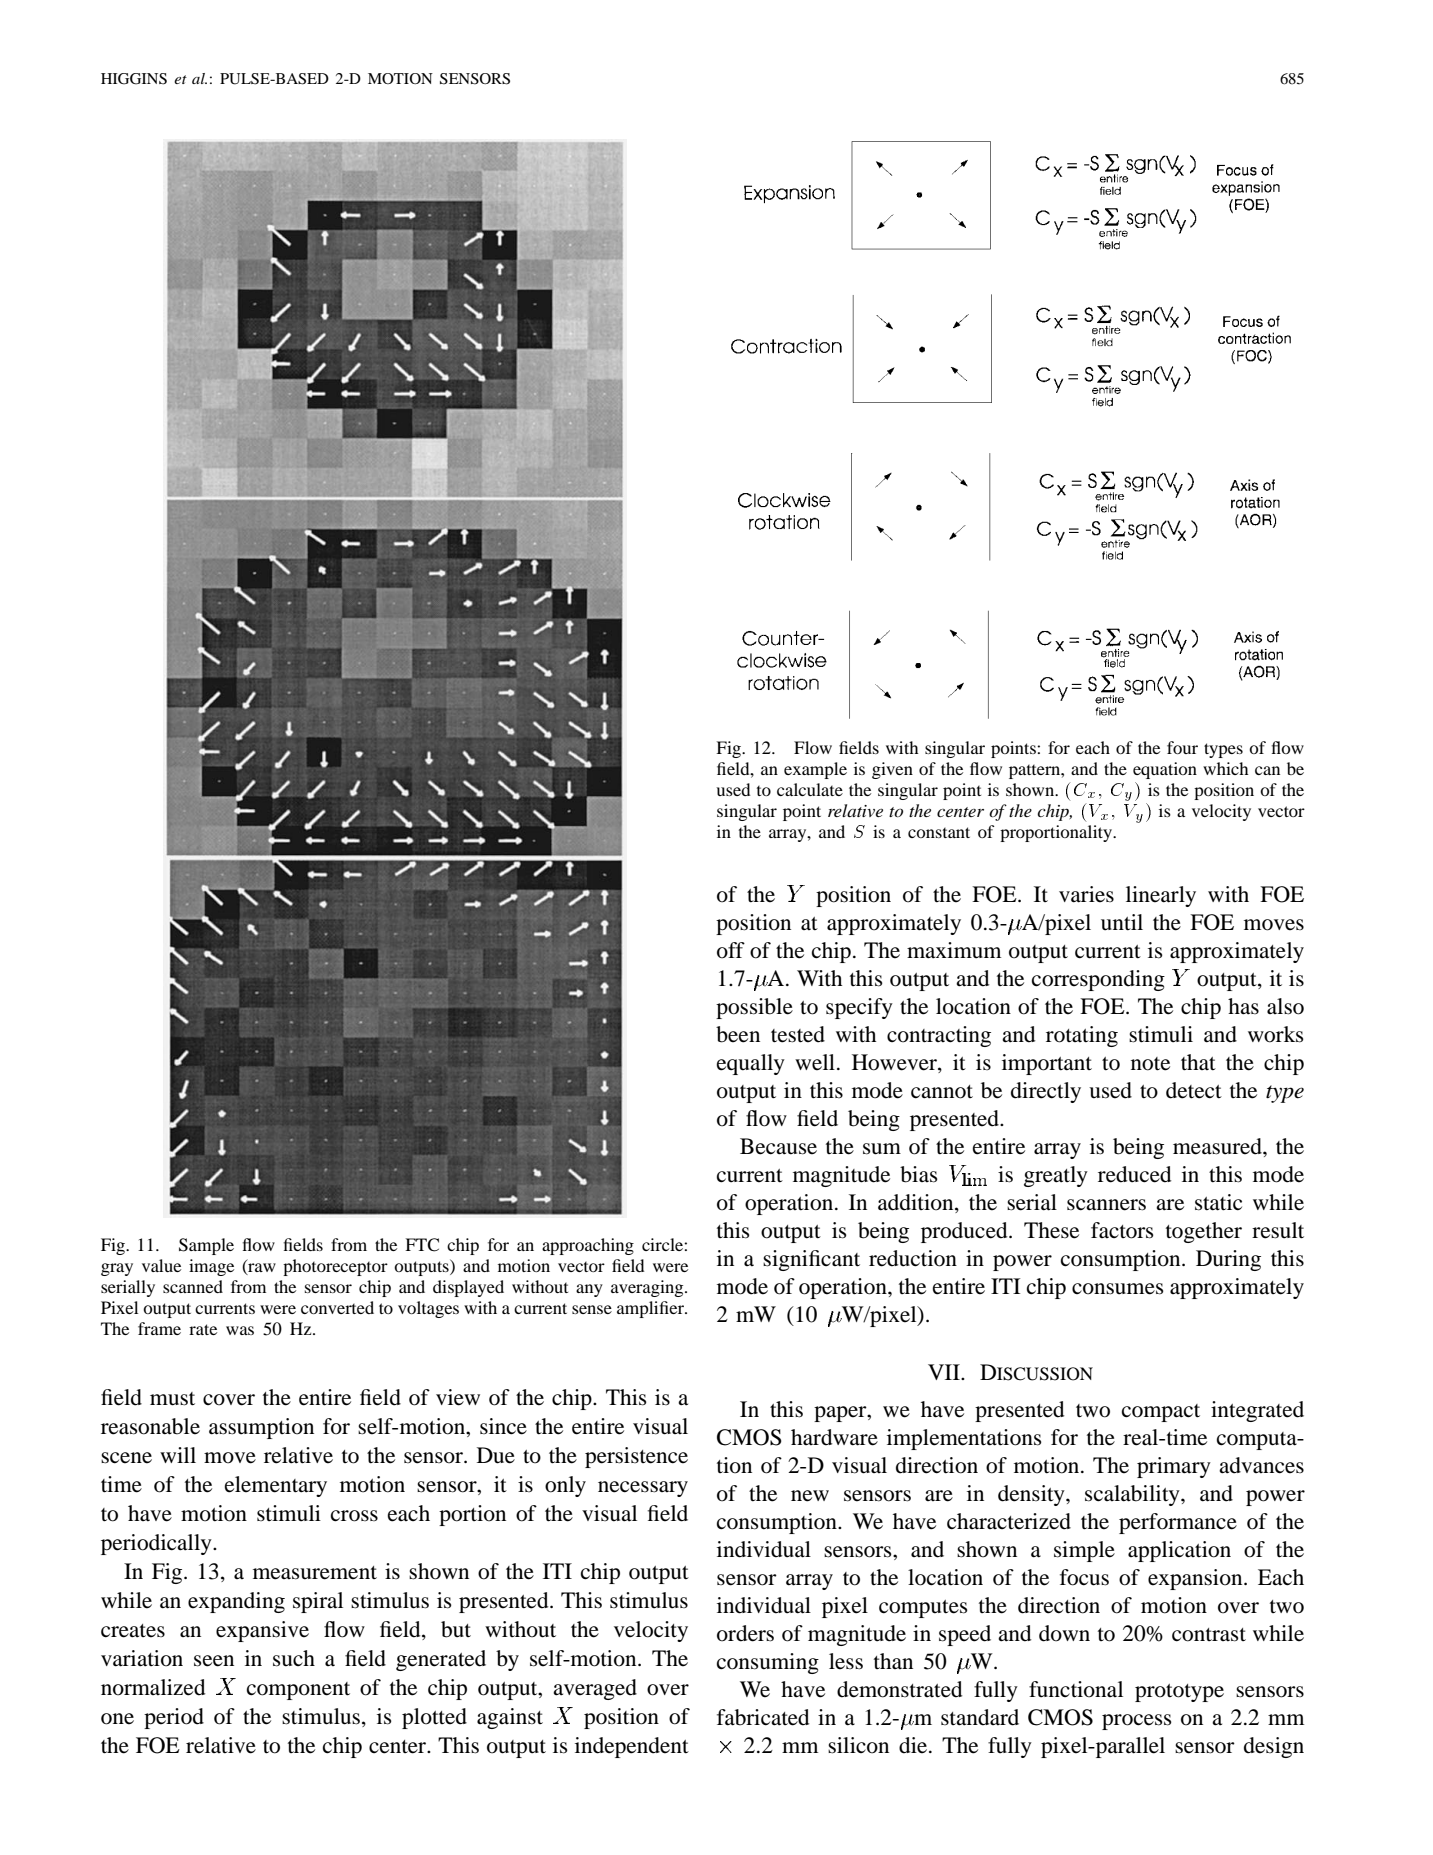 Image resolution: width=1433 pixels, height=1855 pixels. Describe the element at coordinates (1118, 1289) in the document. I see `consumes` at that location.
